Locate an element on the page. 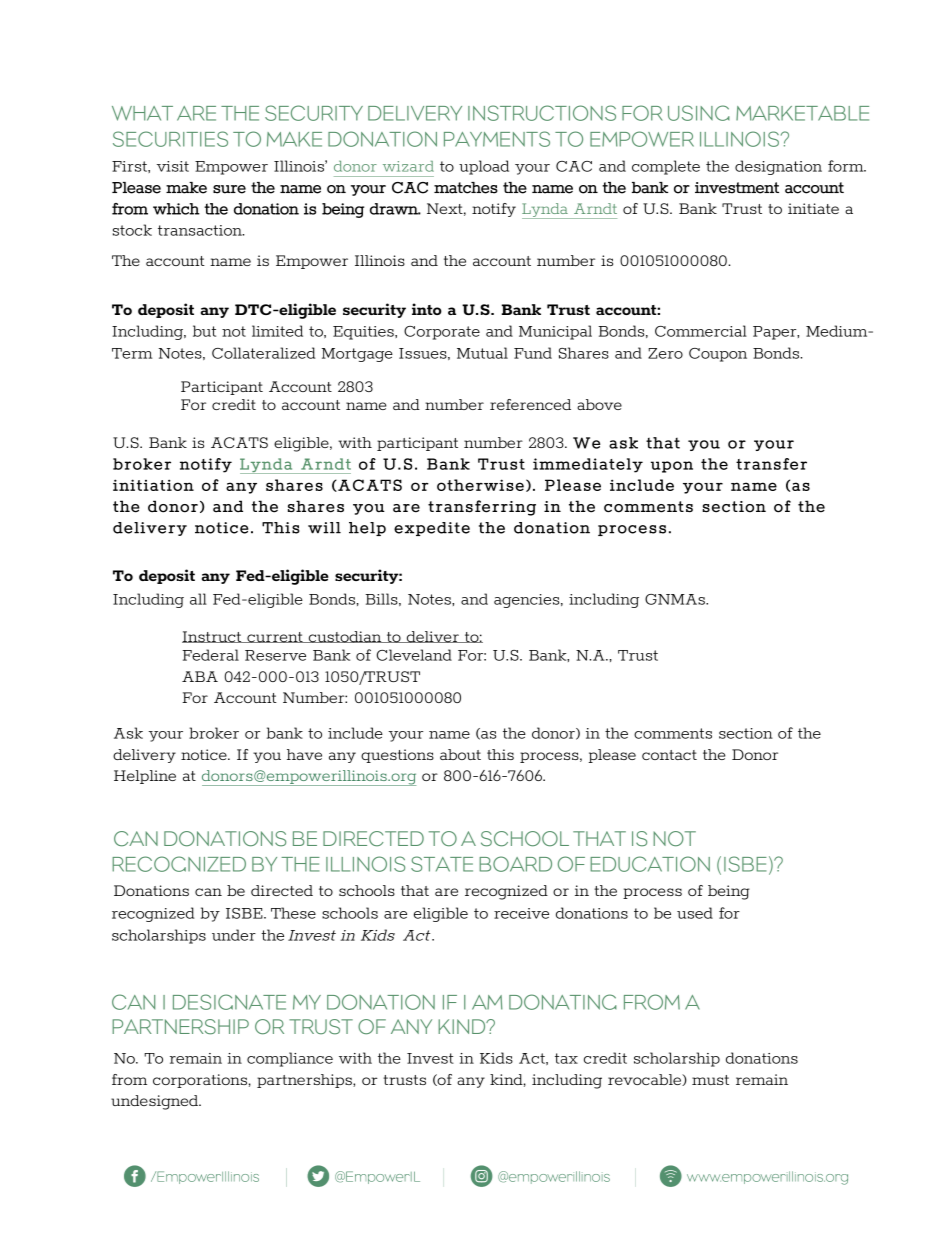 This image has height=1233, width=952. SECURITIES is located at coordinates (170, 139).
